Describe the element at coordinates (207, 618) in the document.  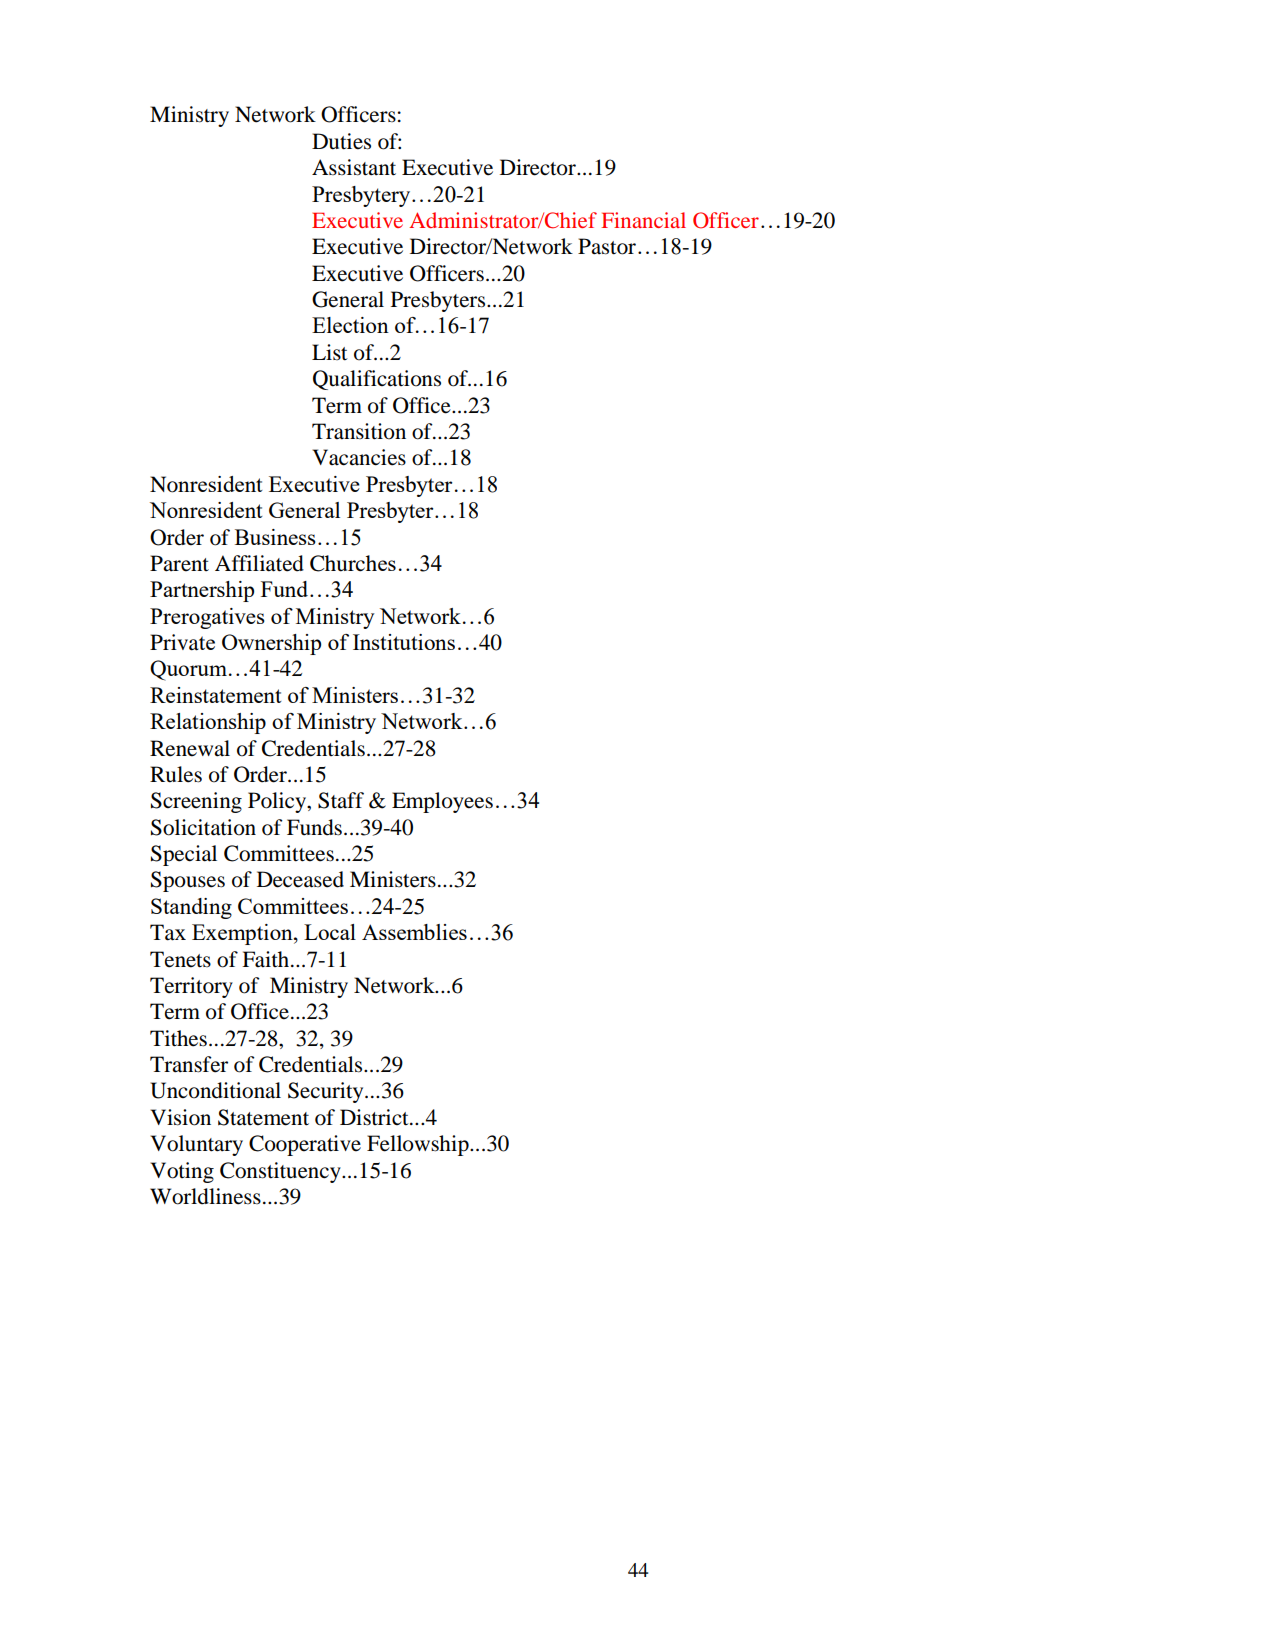
I see `Prerogatives` at that location.
